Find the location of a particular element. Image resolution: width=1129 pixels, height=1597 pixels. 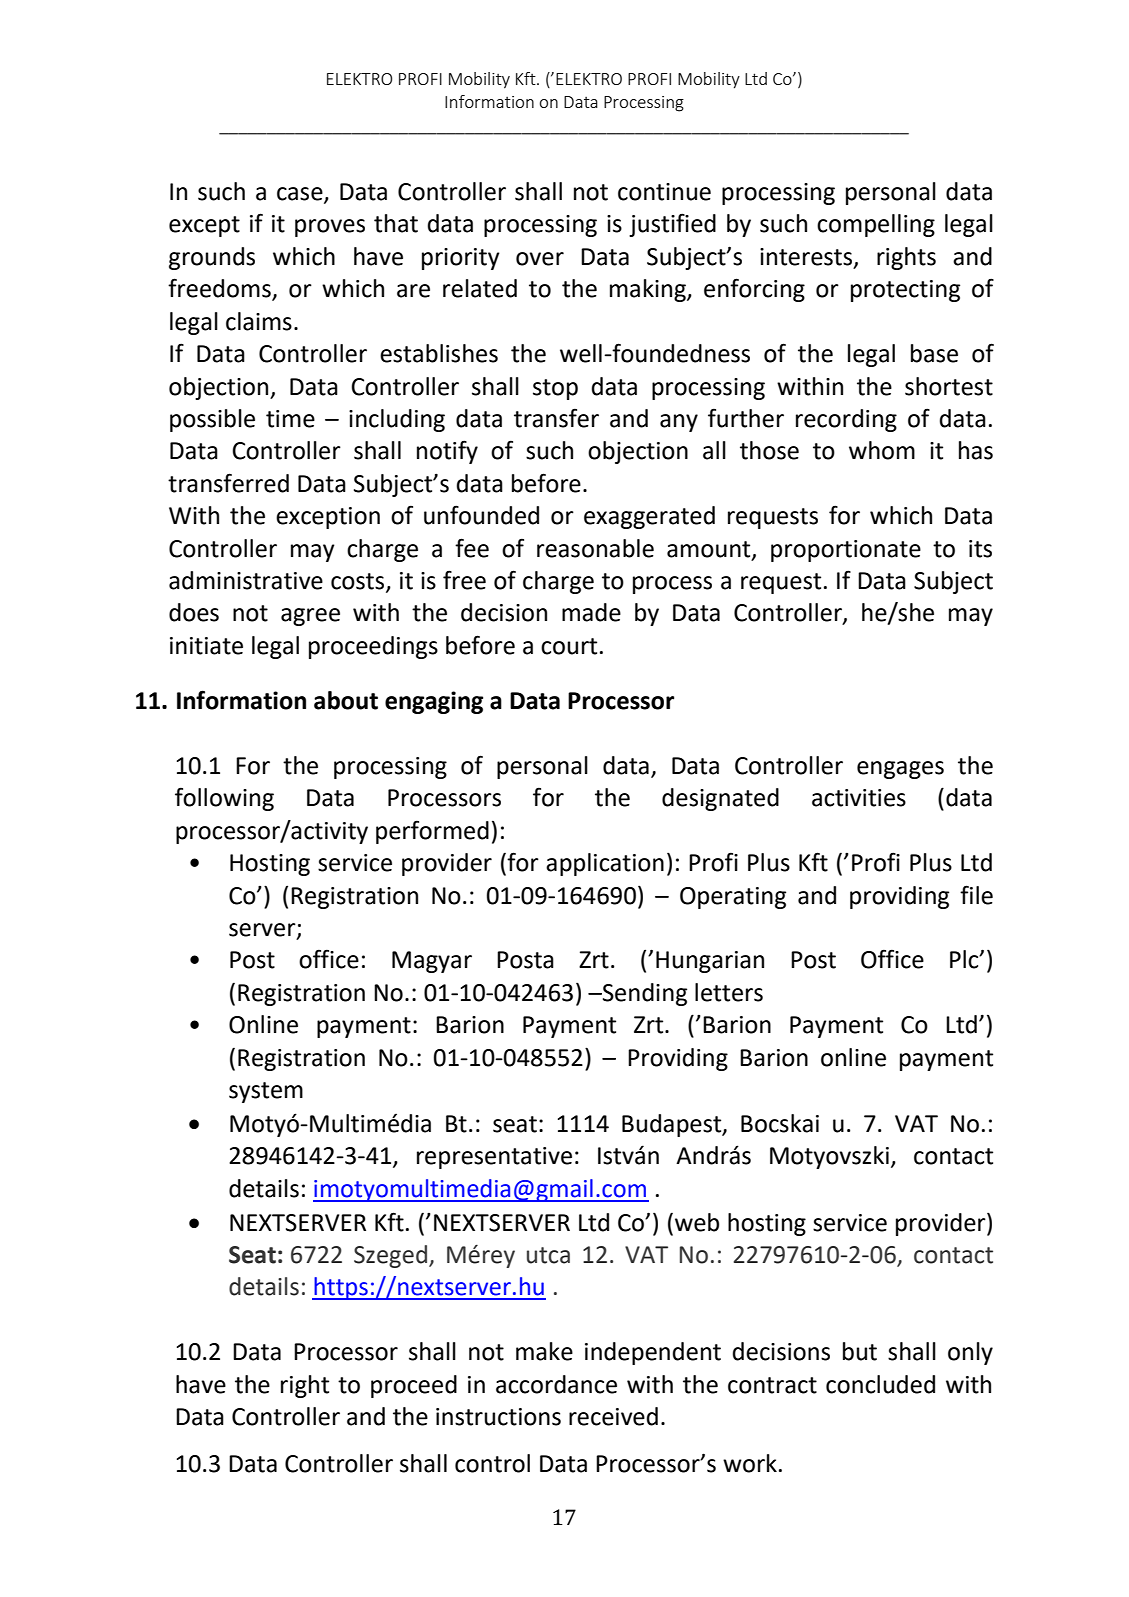

compelling is located at coordinates (876, 225).
